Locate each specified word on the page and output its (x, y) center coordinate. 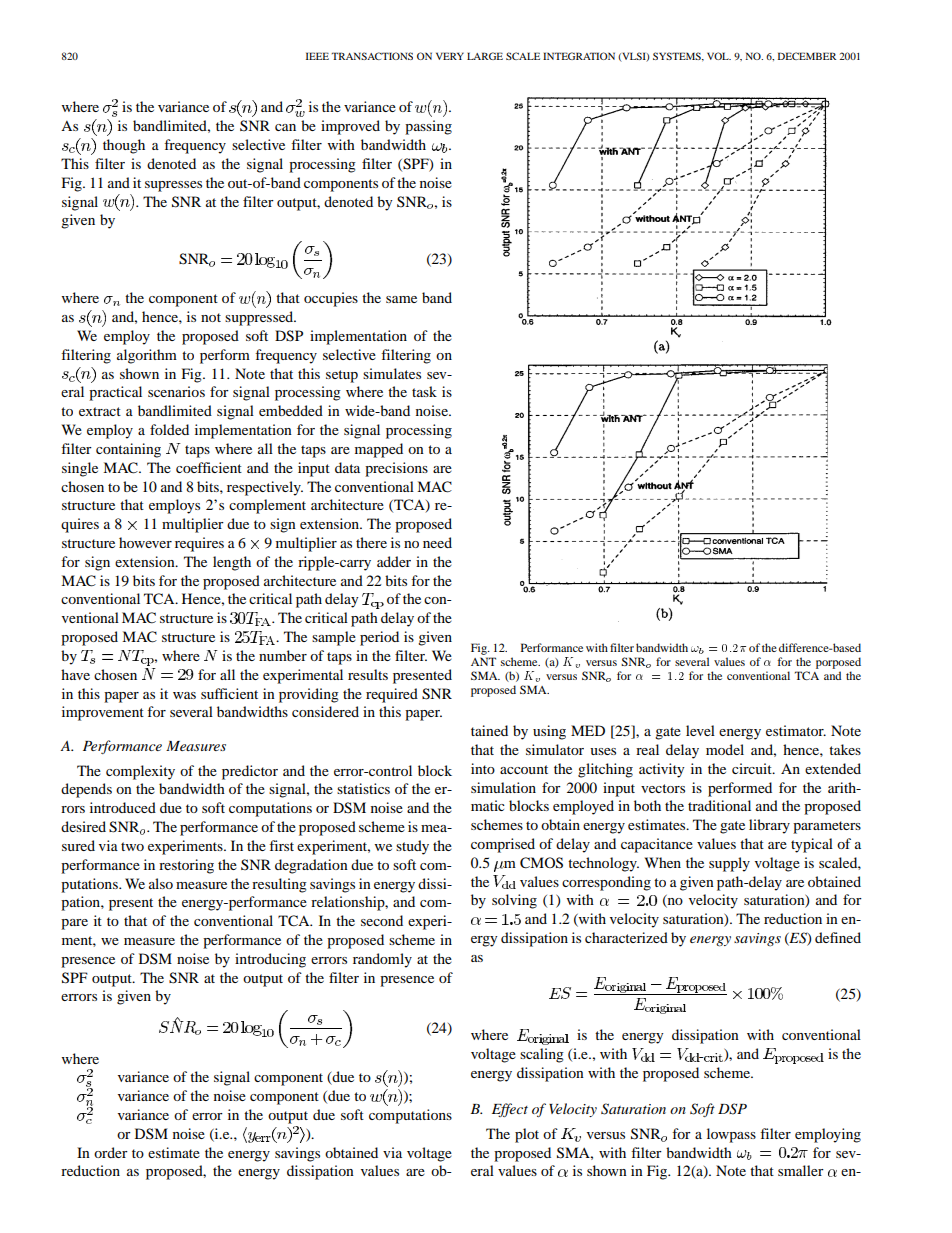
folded (169, 429)
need (437, 542)
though (124, 146)
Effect (510, 1110)
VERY (450, 56)
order (111, 1152)
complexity (140, 772)
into (483, 768)
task (424, 391)
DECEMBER (807, 56)
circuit (753, 768)
